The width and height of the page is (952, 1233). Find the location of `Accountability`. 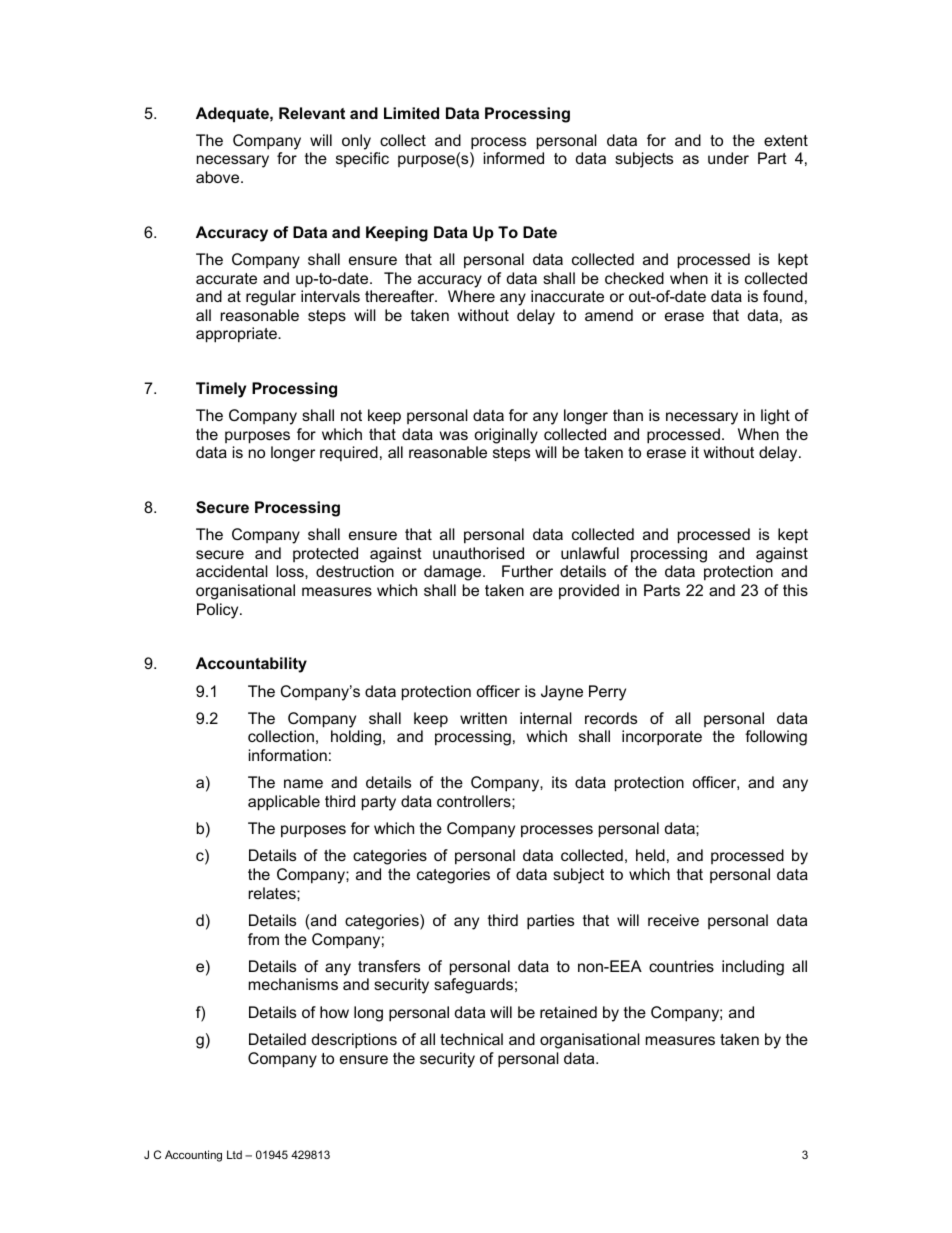

Accountability is located at coordinates (251, 665).
